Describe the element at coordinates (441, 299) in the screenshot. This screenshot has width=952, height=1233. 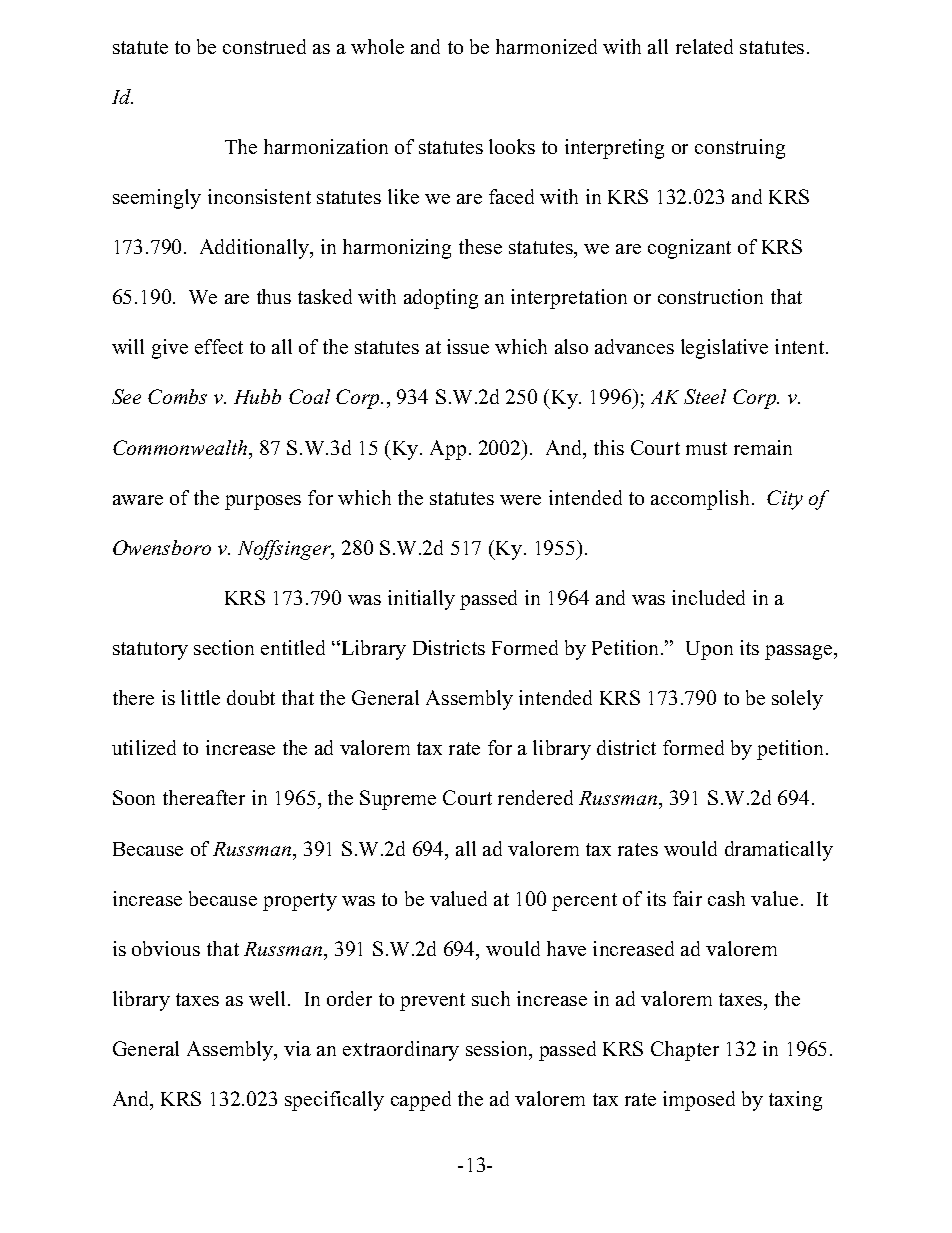
I see `adopting` at that location.
